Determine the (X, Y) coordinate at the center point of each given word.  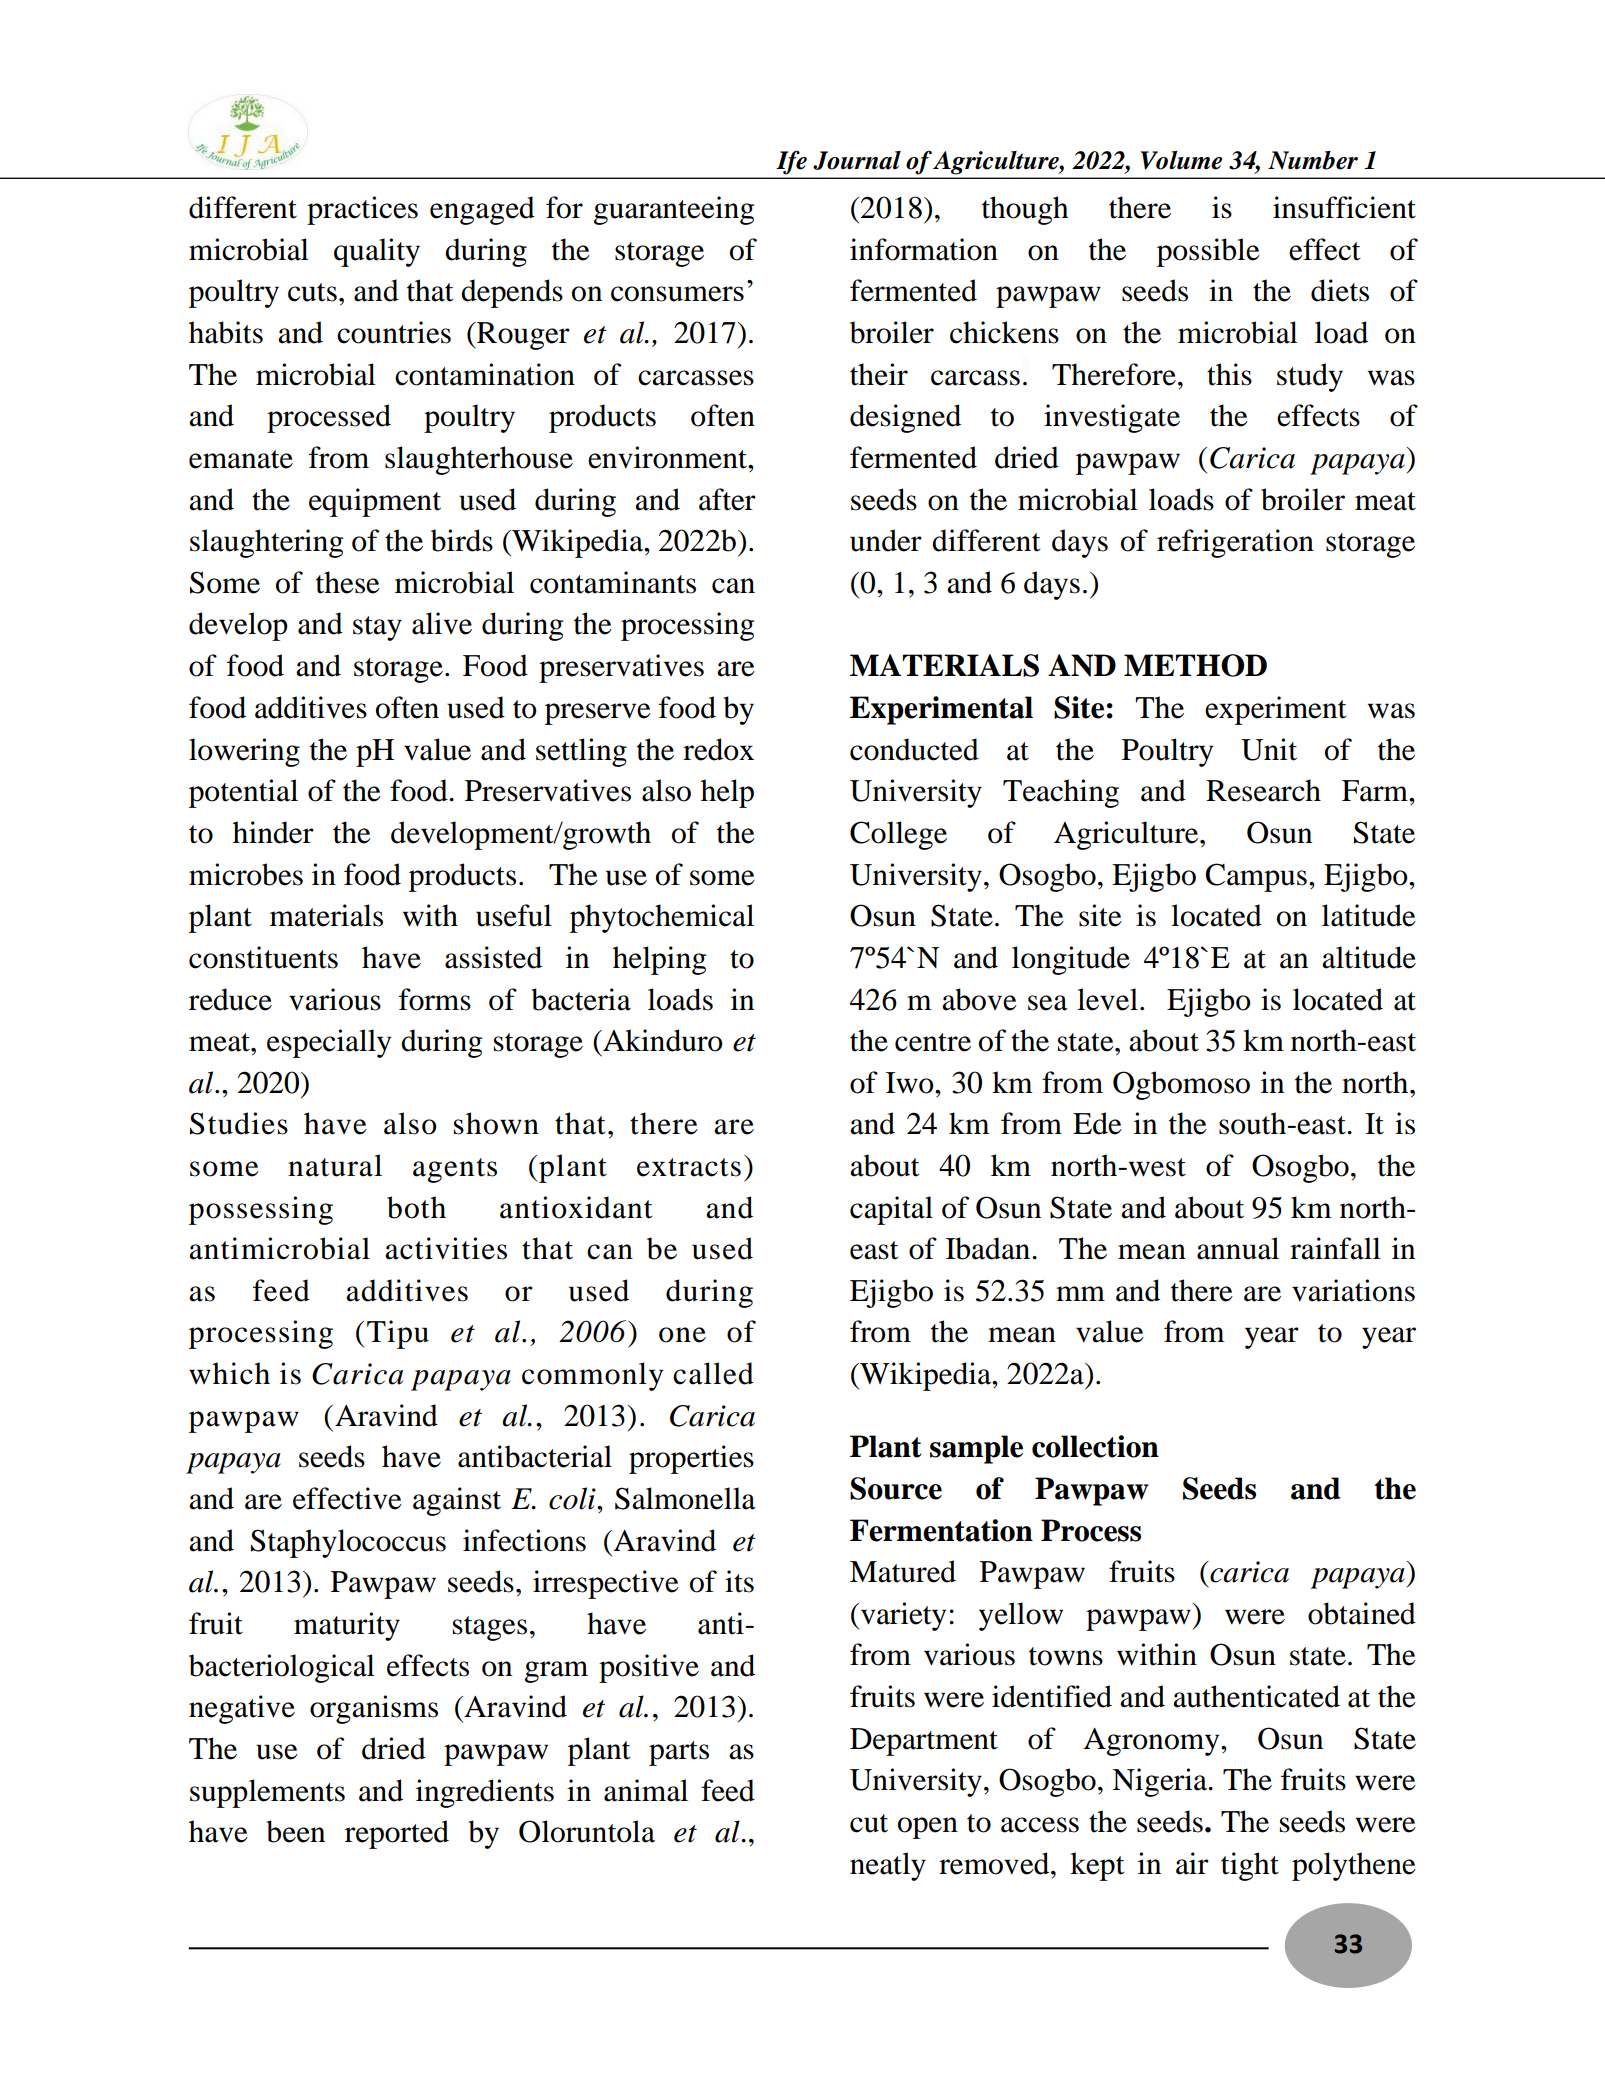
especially (329, 1043)
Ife (792, 162)
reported (397, 1834)
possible (1208, 252)
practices (362, 210)
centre (933, 1042)
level (1107, 999)
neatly (888, 1866)
